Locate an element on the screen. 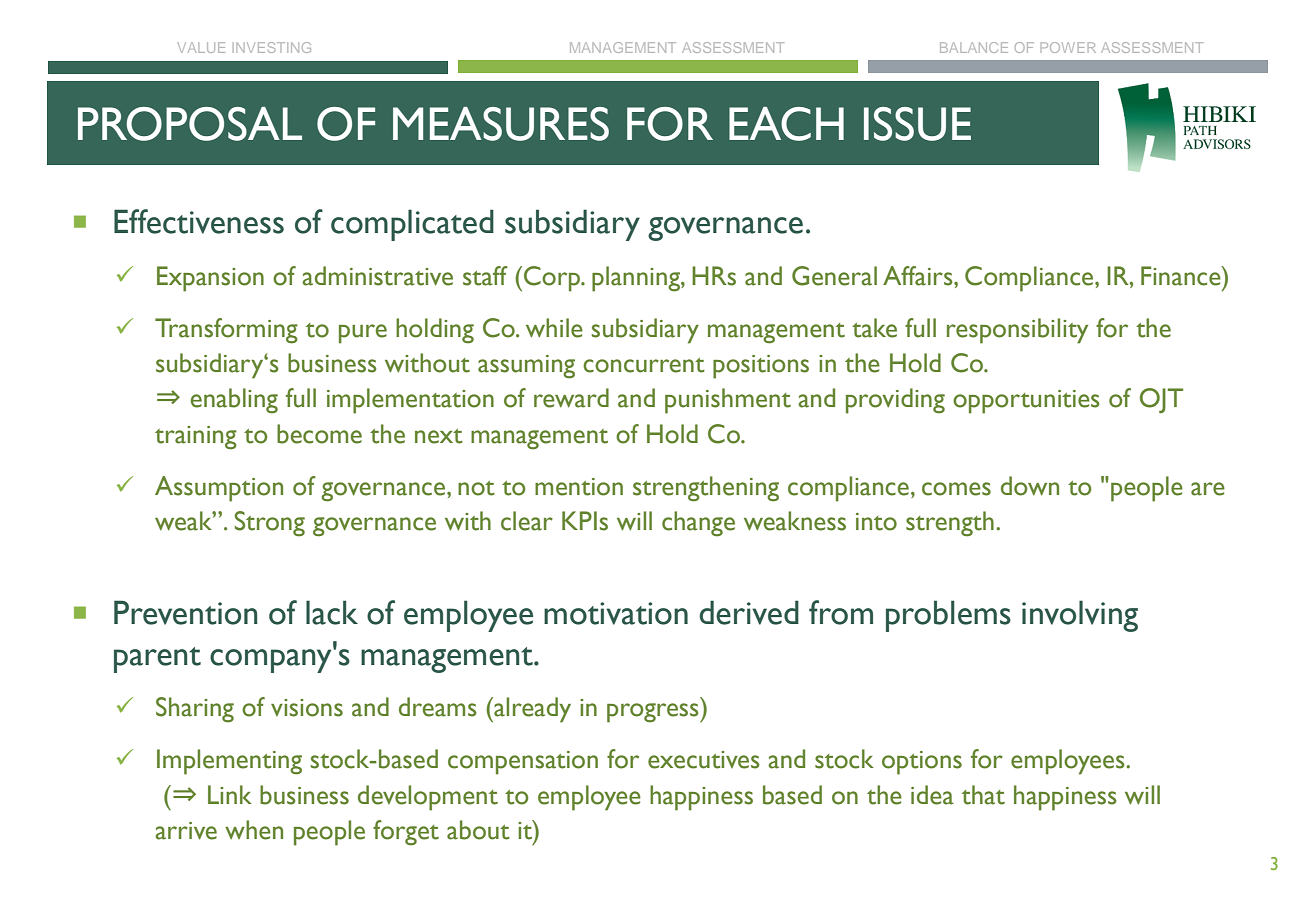  planning is located at coordinates (637, 279).
